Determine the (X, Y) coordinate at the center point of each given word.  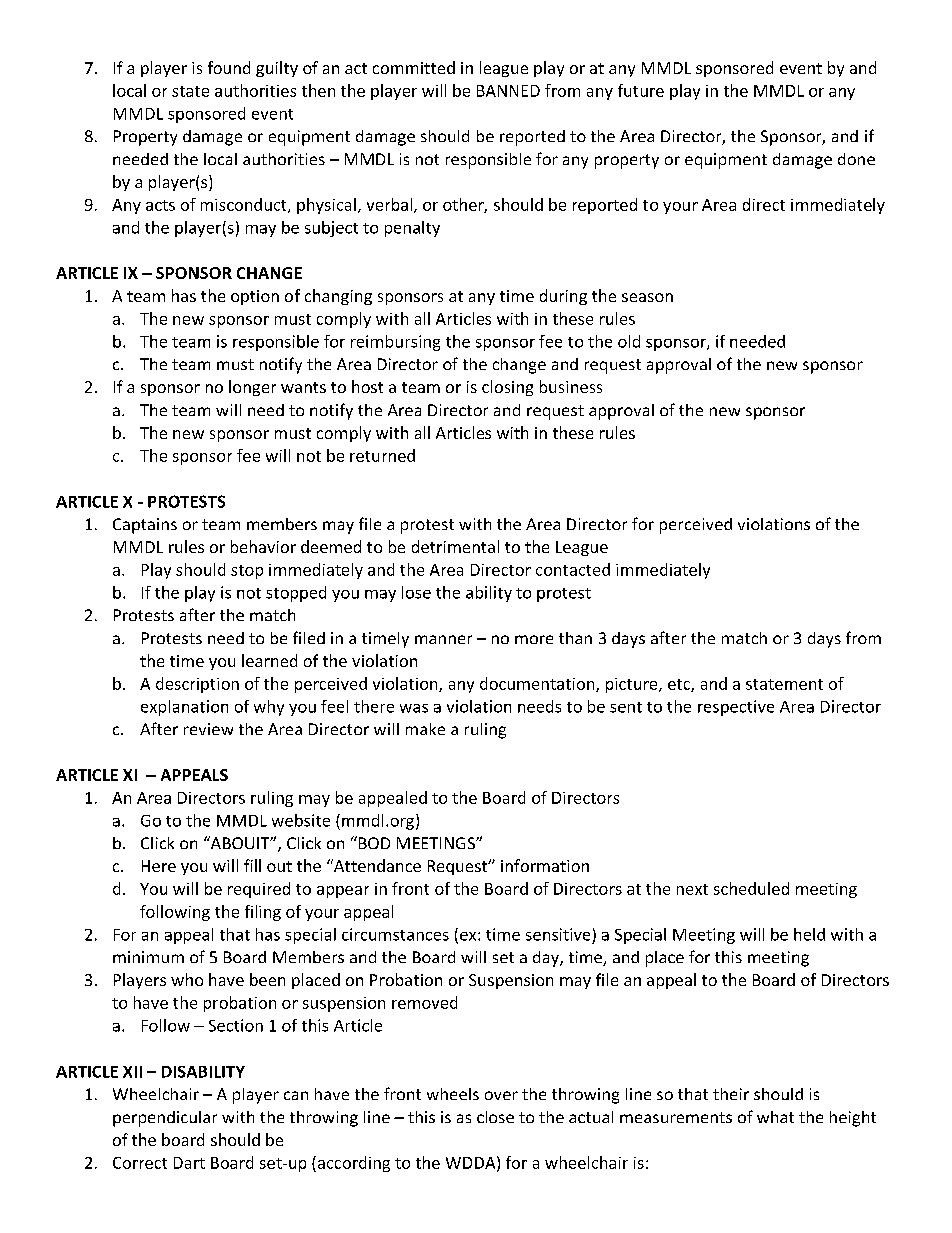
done (856, 159)
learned (269, 660)
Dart (189, 1163)
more (534, 639)
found (229, 67)
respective (736, 708)
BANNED (508, 91)
